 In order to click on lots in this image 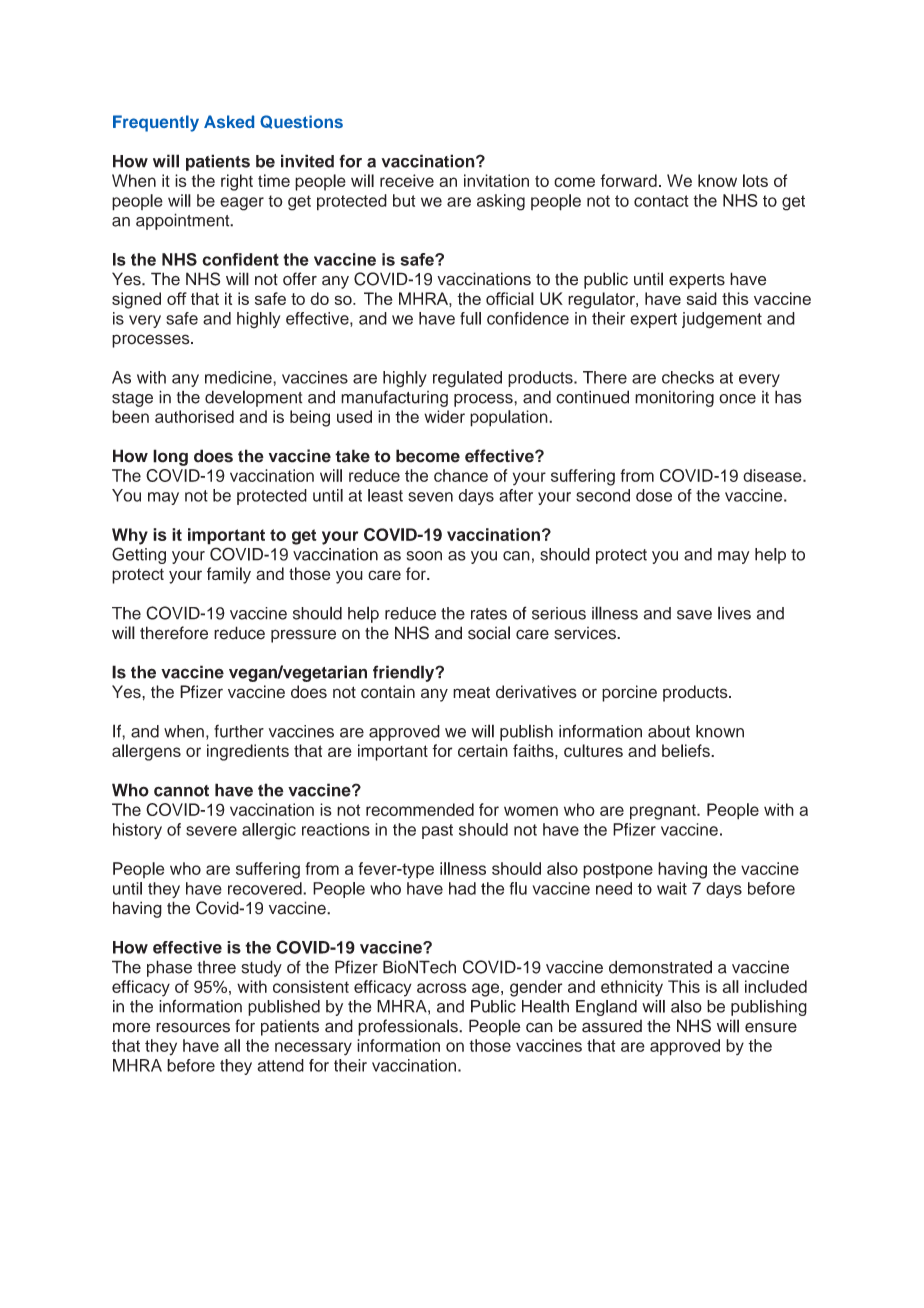, I will do `click(755, 180)`.
